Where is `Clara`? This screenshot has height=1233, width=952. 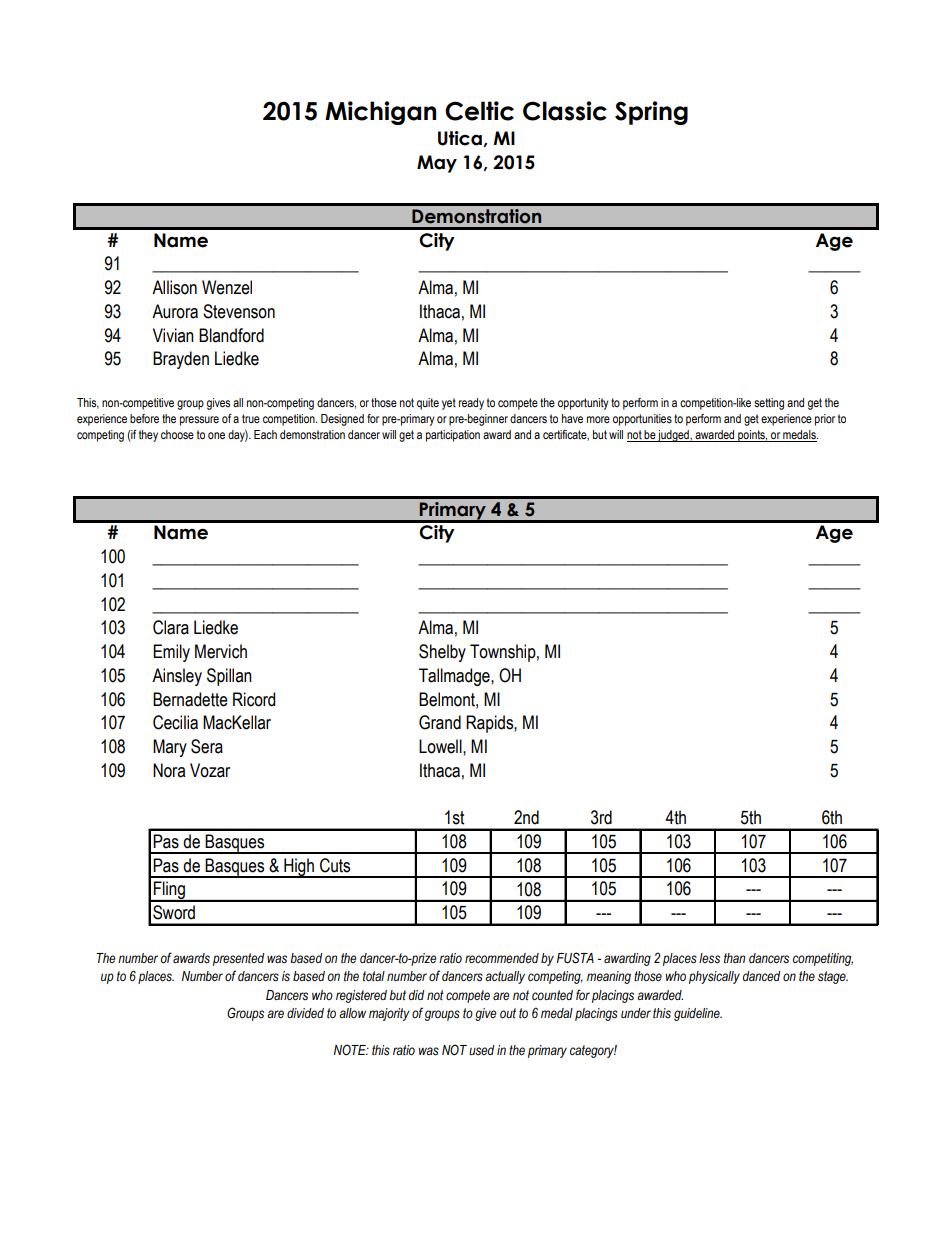 Clara is located at coordinates (171, 627).
